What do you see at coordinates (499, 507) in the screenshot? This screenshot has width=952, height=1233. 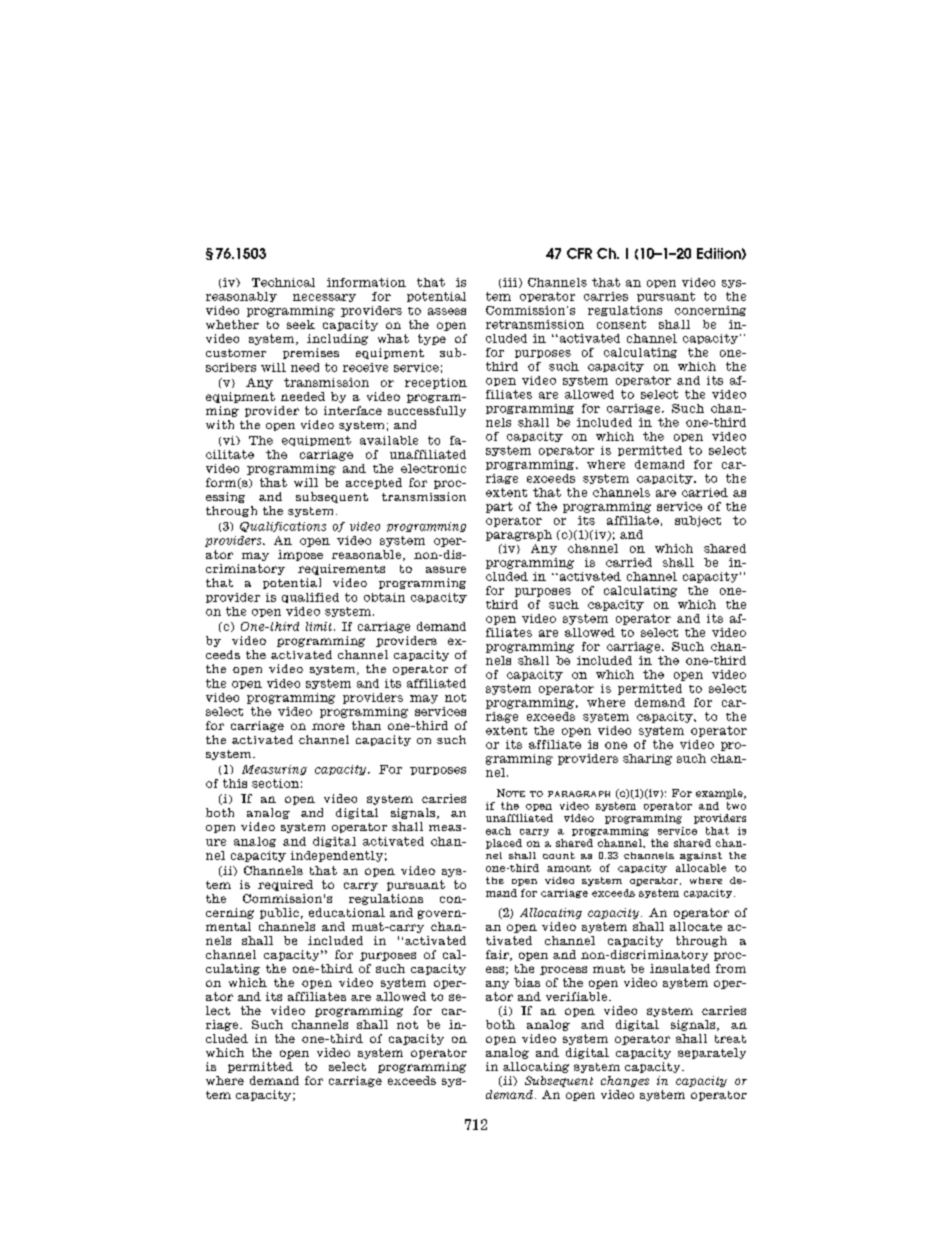 I see `part` at bounding box center [499, 507].
